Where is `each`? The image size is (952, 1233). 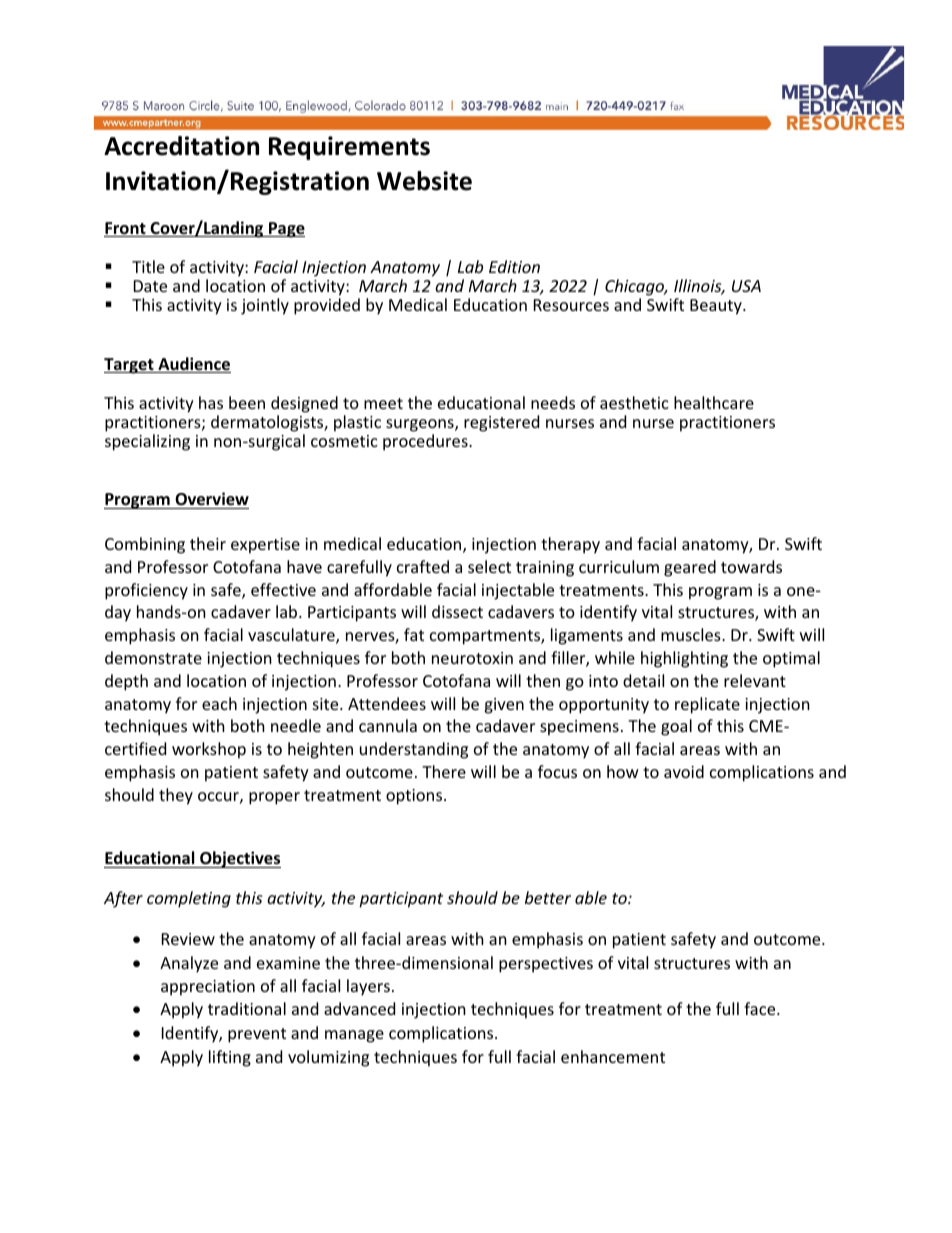 each is located at coordinates (219, 703).
